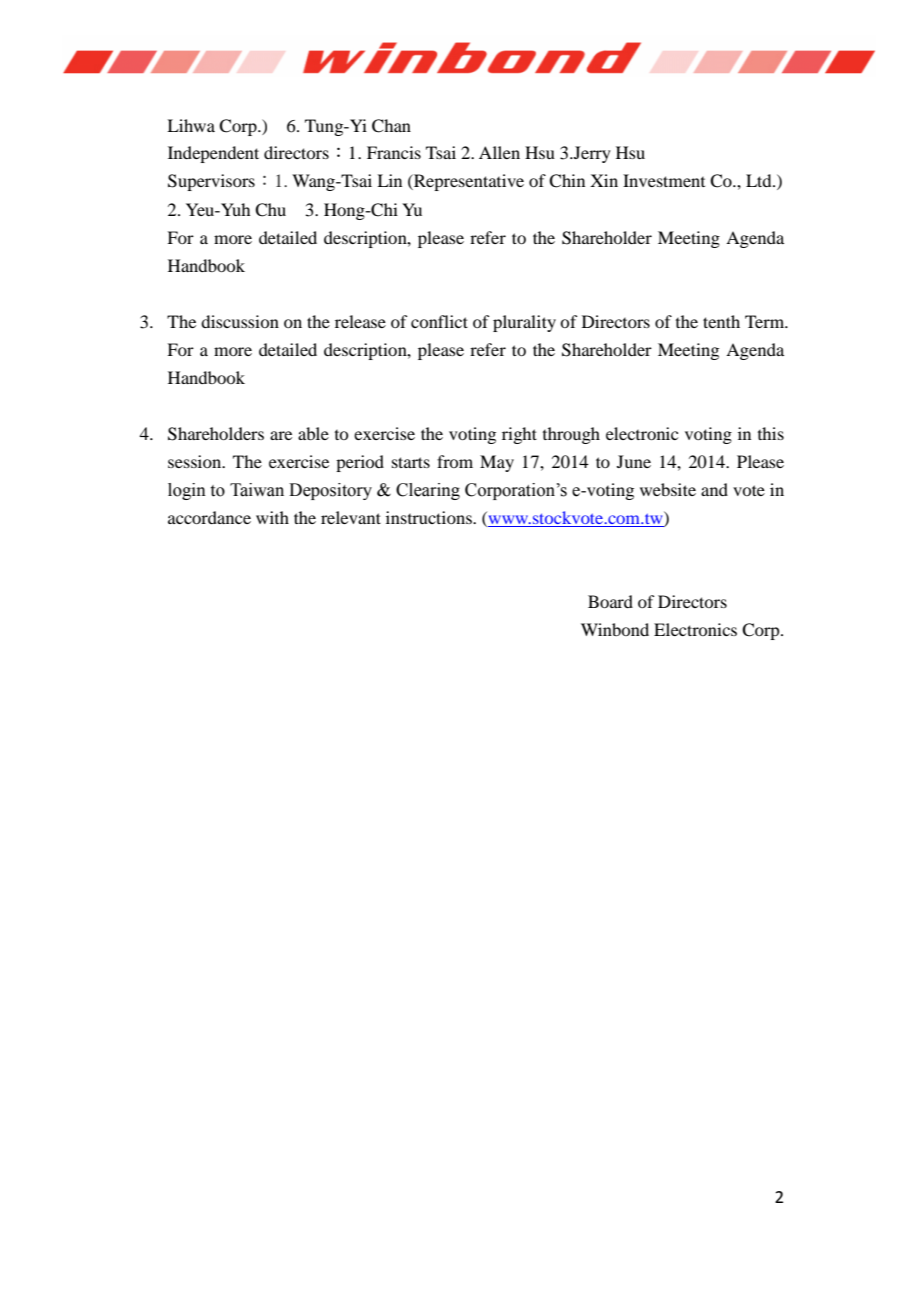 This page has width=924, height=1308. Describe the element at coordinates (213, 154) in the page. I see `Independent` at that location.
